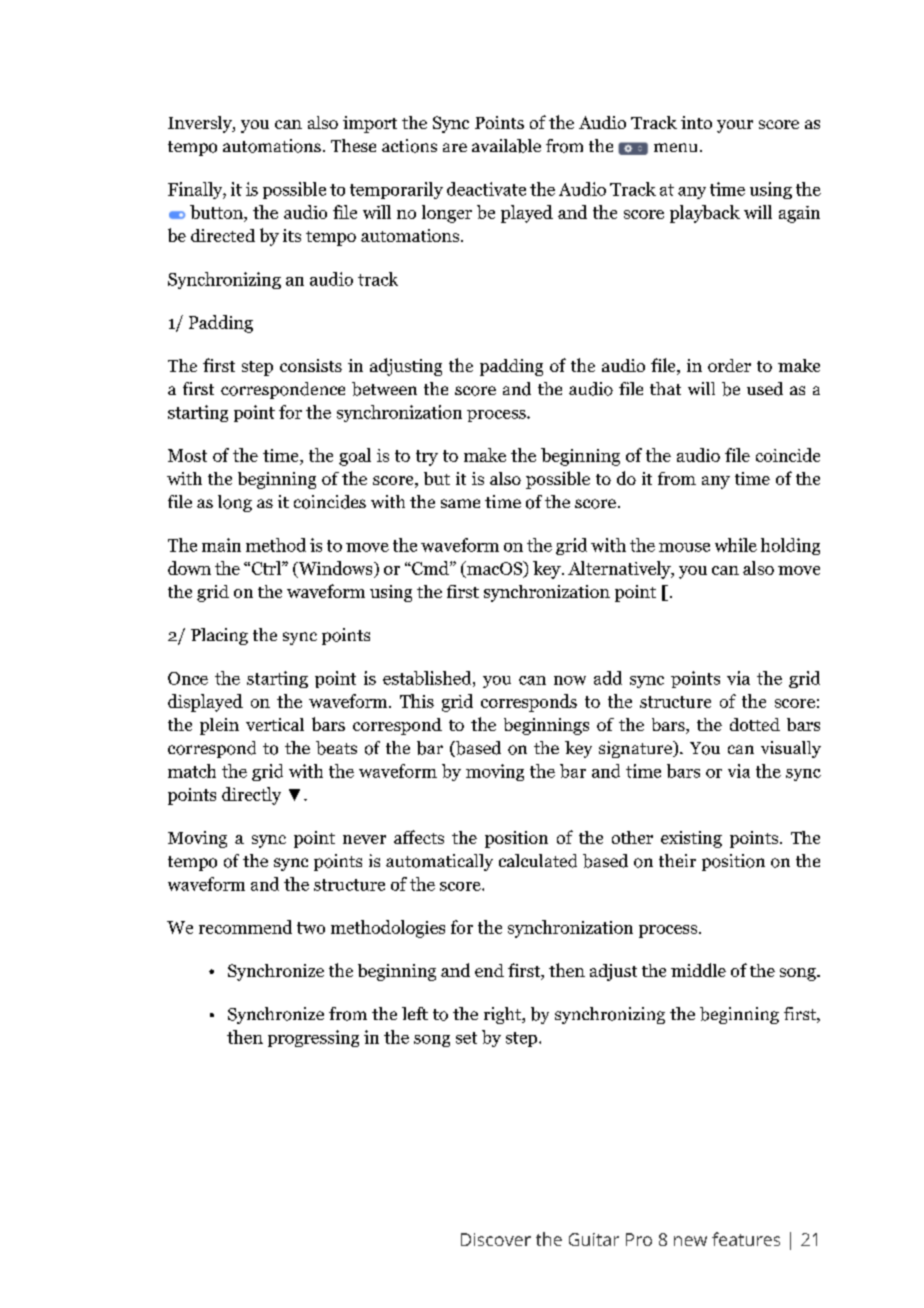  I want to click on while, so click(736, 545).
